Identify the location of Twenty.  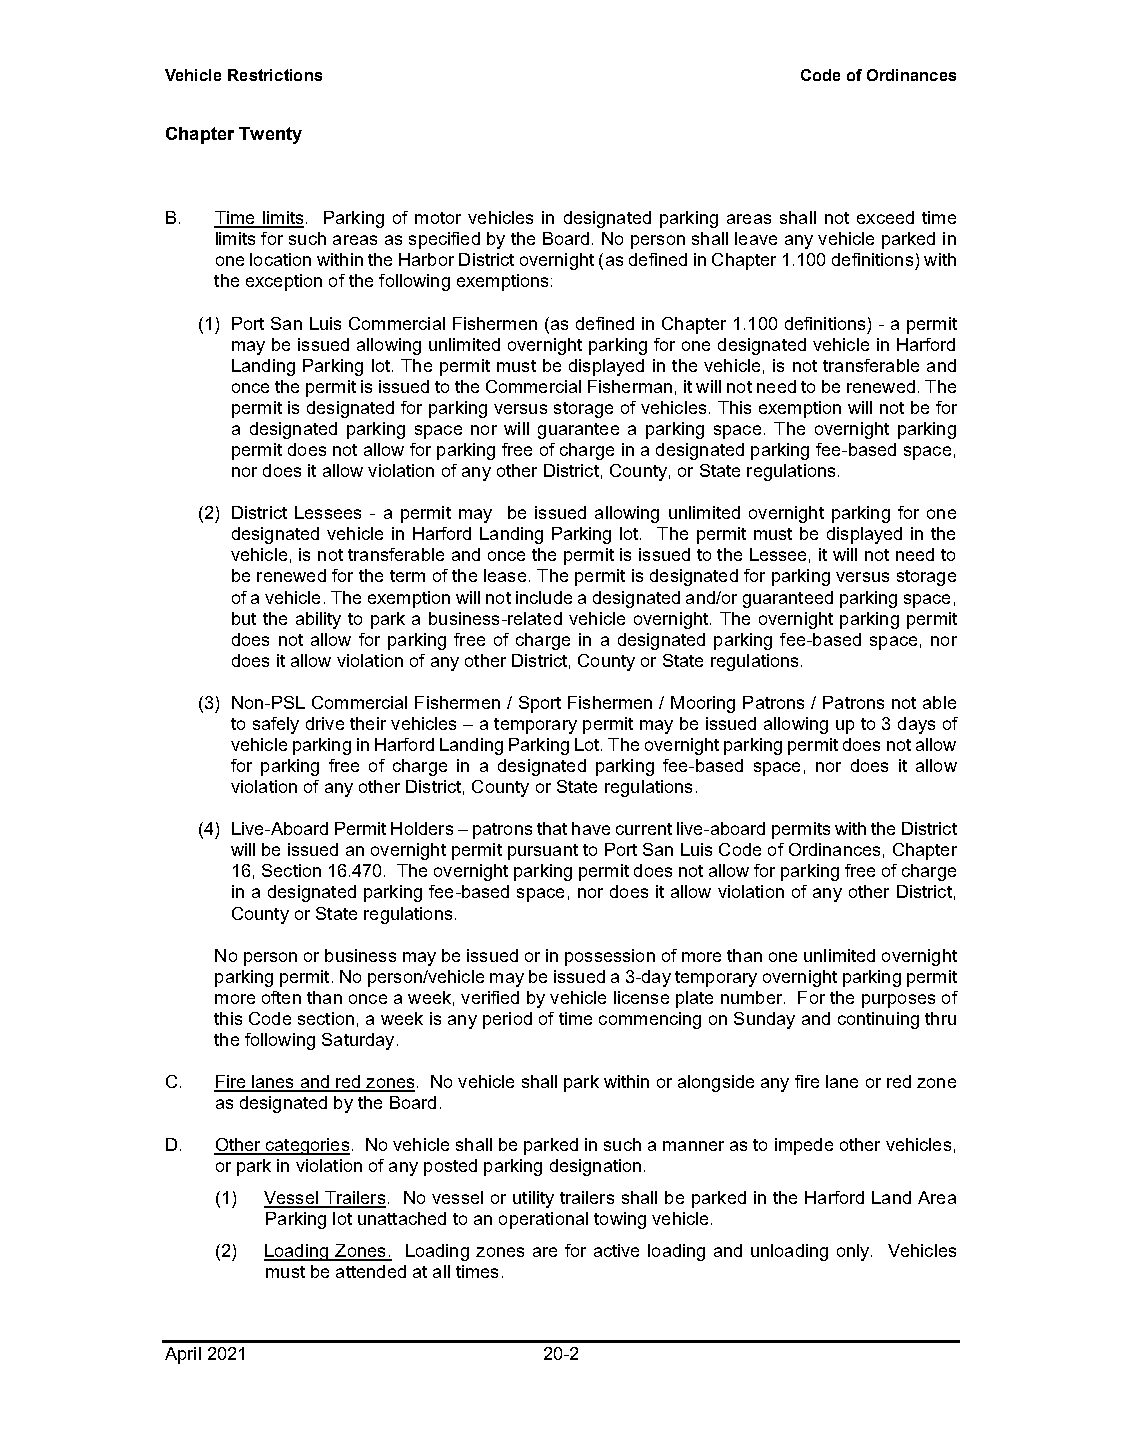
(270, 135).
